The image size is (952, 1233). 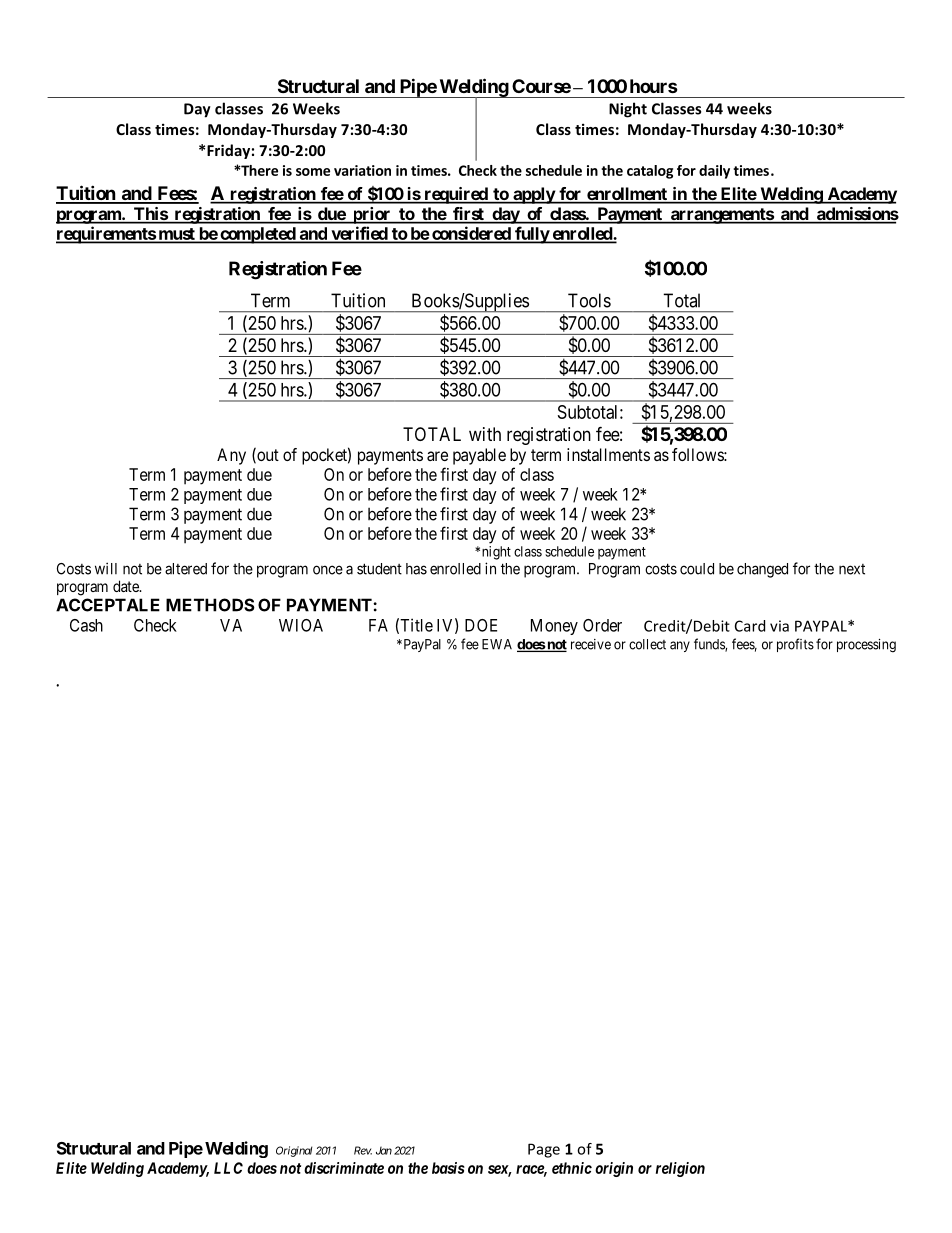 What do you see at coordinates (866, 646) in the document?
I see `processing` at bounding box center [866, 646].
